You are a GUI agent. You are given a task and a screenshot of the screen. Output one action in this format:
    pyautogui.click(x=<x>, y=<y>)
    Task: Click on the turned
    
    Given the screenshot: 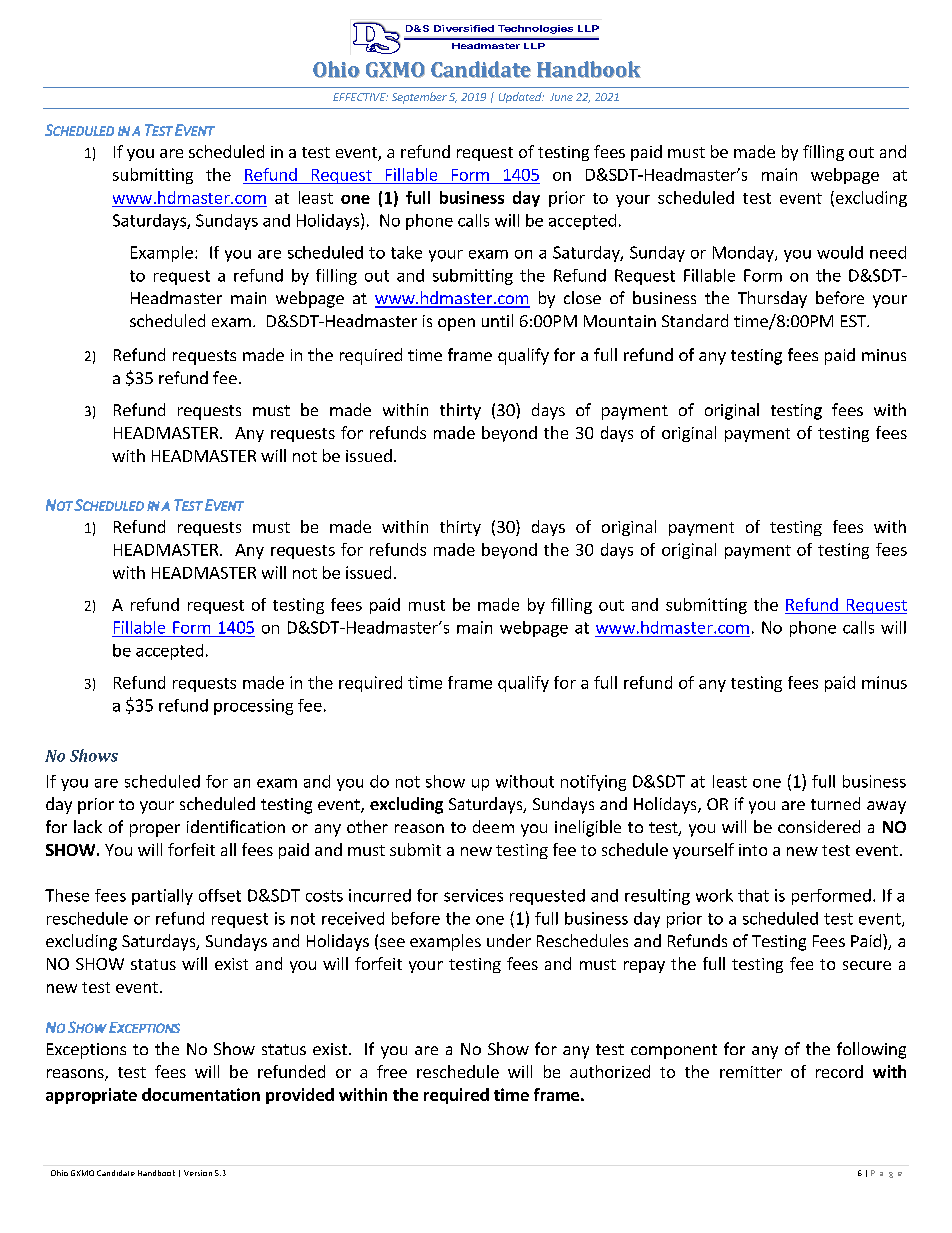 What is the action you would take?
    pyautogui.click(x=835, y=803)
